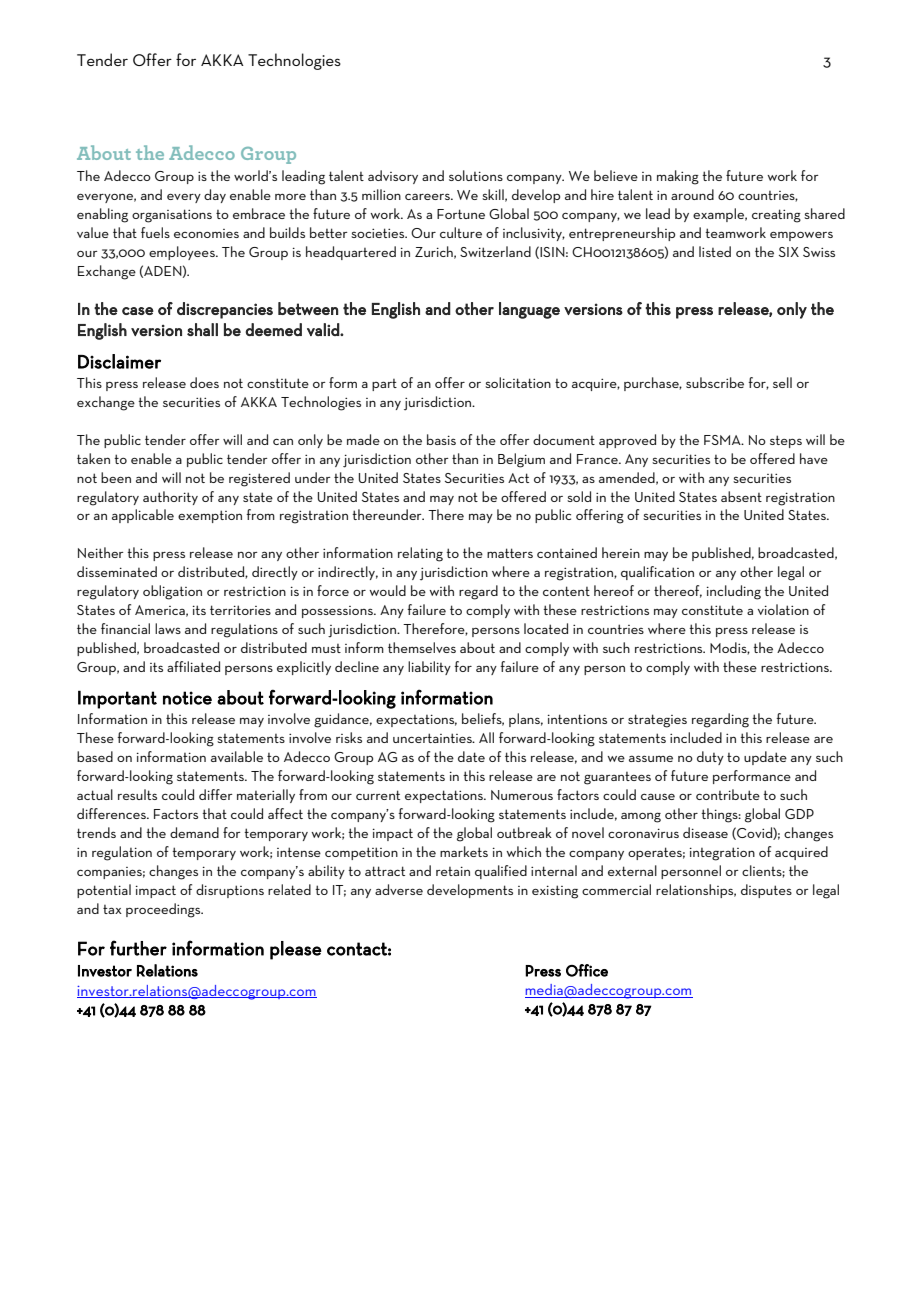 The height and width of the screenshot is (1308, 924). What do you see at coordinates (441, 439) in the screenshot?
I see `basis` at bounding box center [441, 439].
